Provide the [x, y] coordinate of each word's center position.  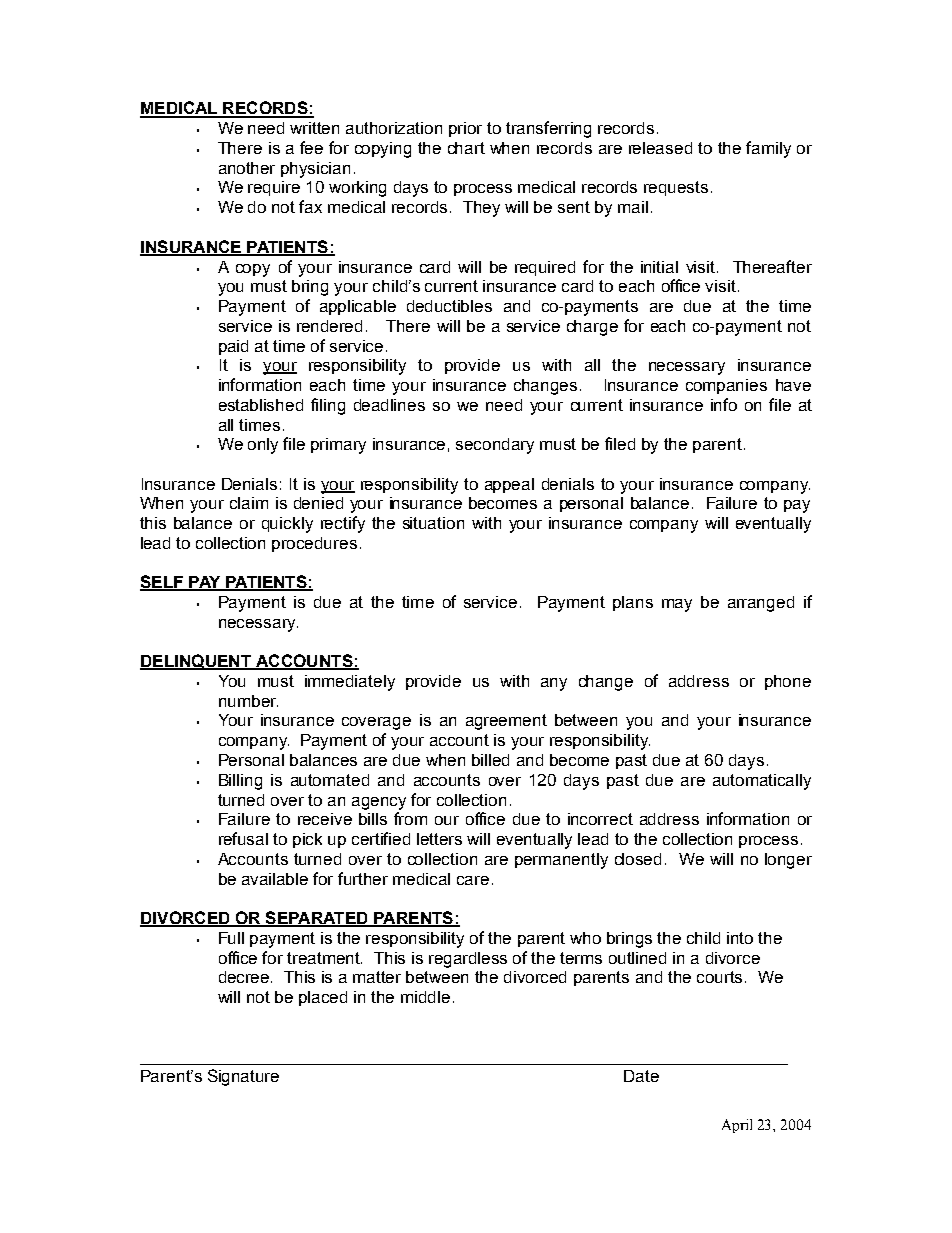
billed [490, 760]
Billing [240, 782]
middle [425, 997]
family [768, 149]
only [263, 446]
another [247, 168]
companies [726, 386]
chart [466, 148]
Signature [243, 1077]
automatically [762, 782]
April [737, 1126]
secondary [495, 446]
